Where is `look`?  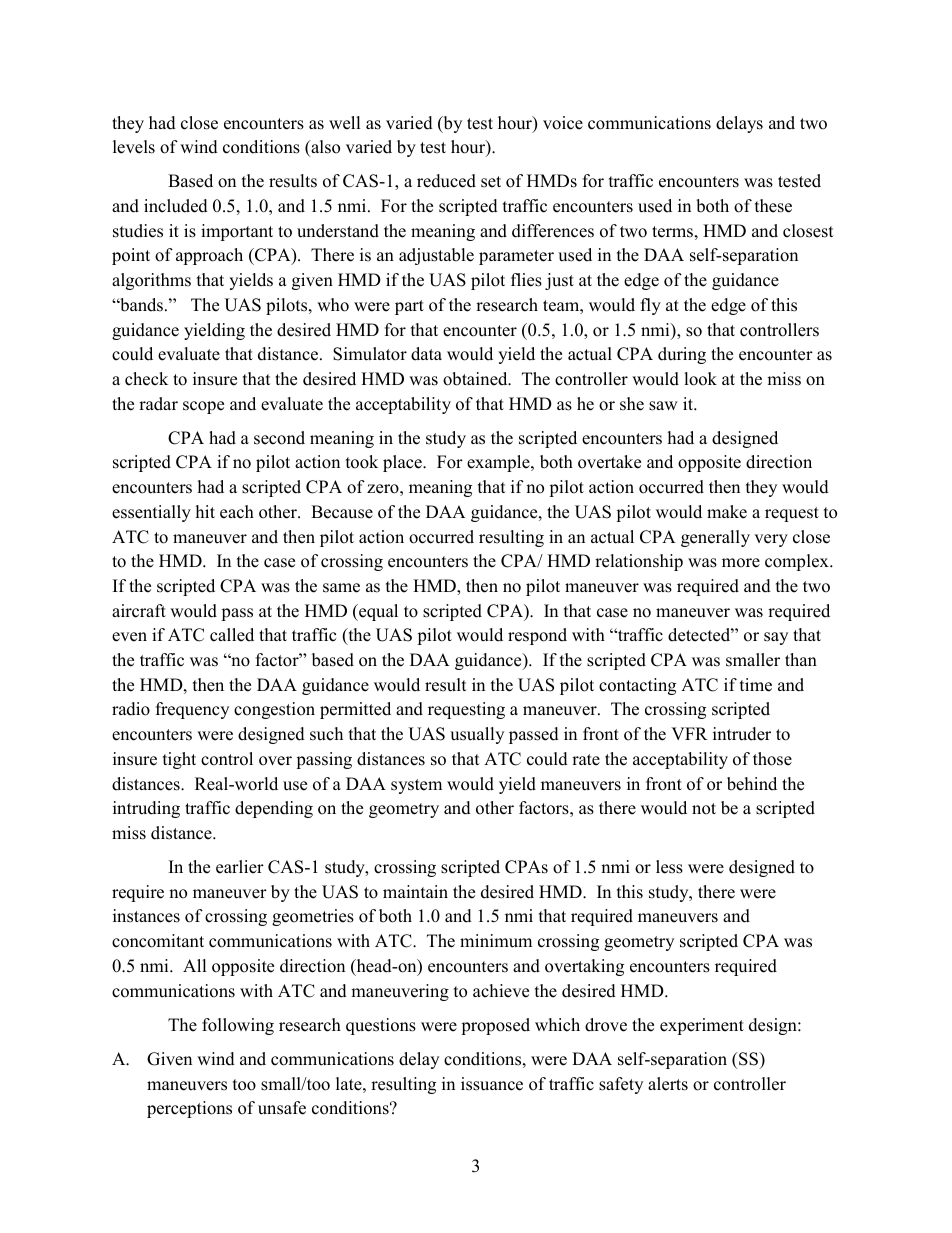 look is located at coordinates (700, 379).
